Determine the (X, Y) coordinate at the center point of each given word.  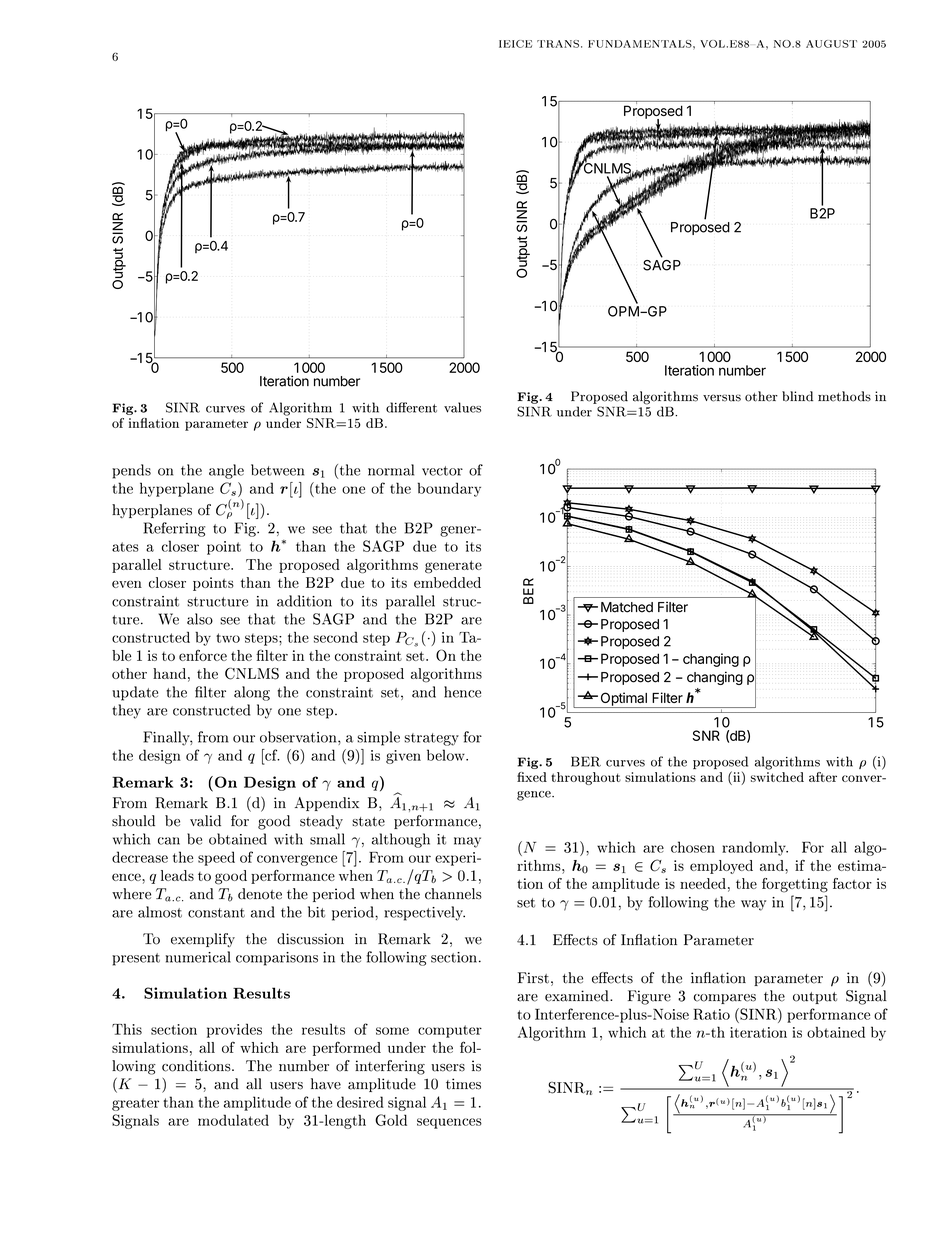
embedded (447, 582)
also (200, 619)
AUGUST (831, 44)
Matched (627, 607)
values (462, 407)
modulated (233, 1120)
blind (797, 396)
